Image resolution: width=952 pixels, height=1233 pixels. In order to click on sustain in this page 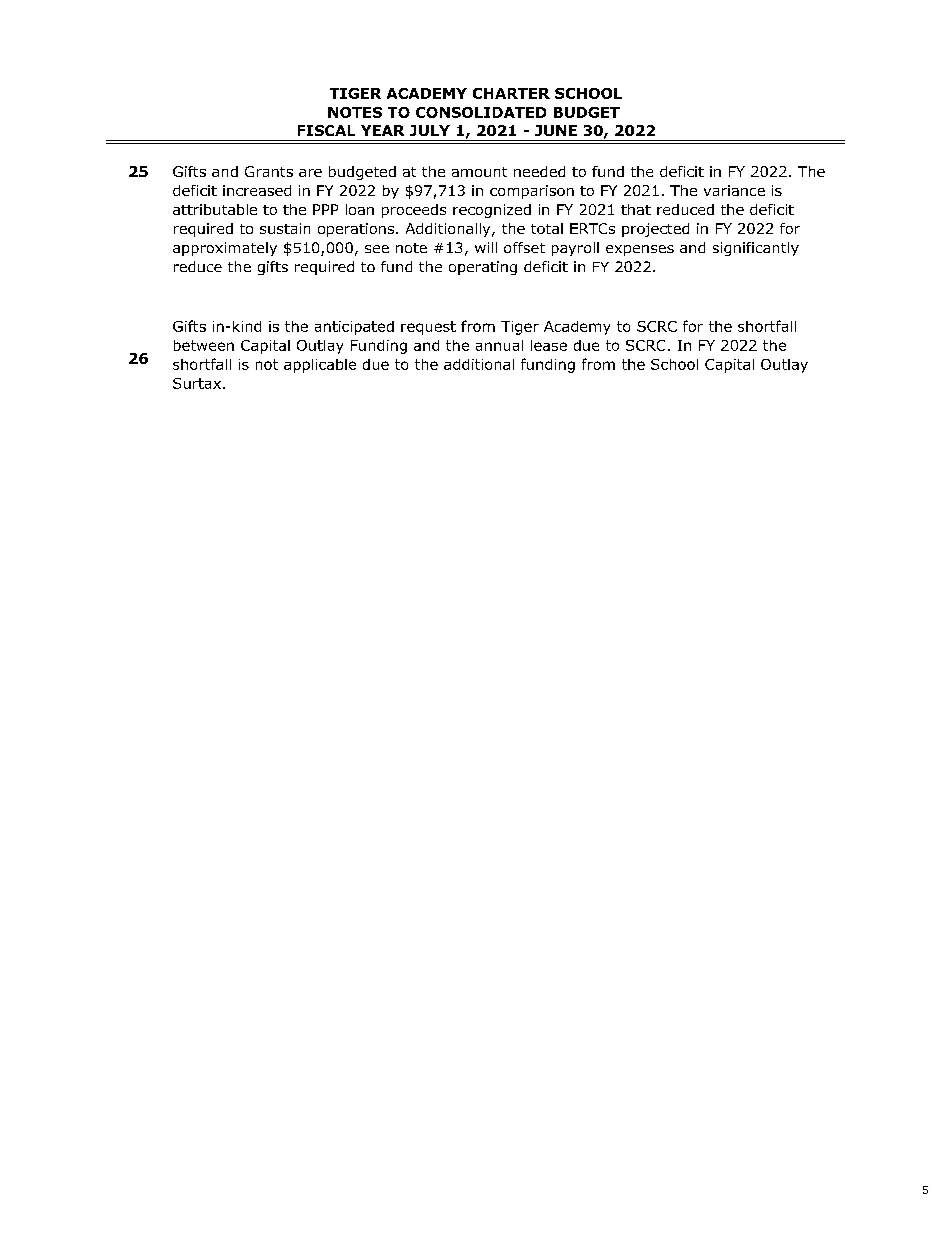, I will do `click(285, 228)`.
